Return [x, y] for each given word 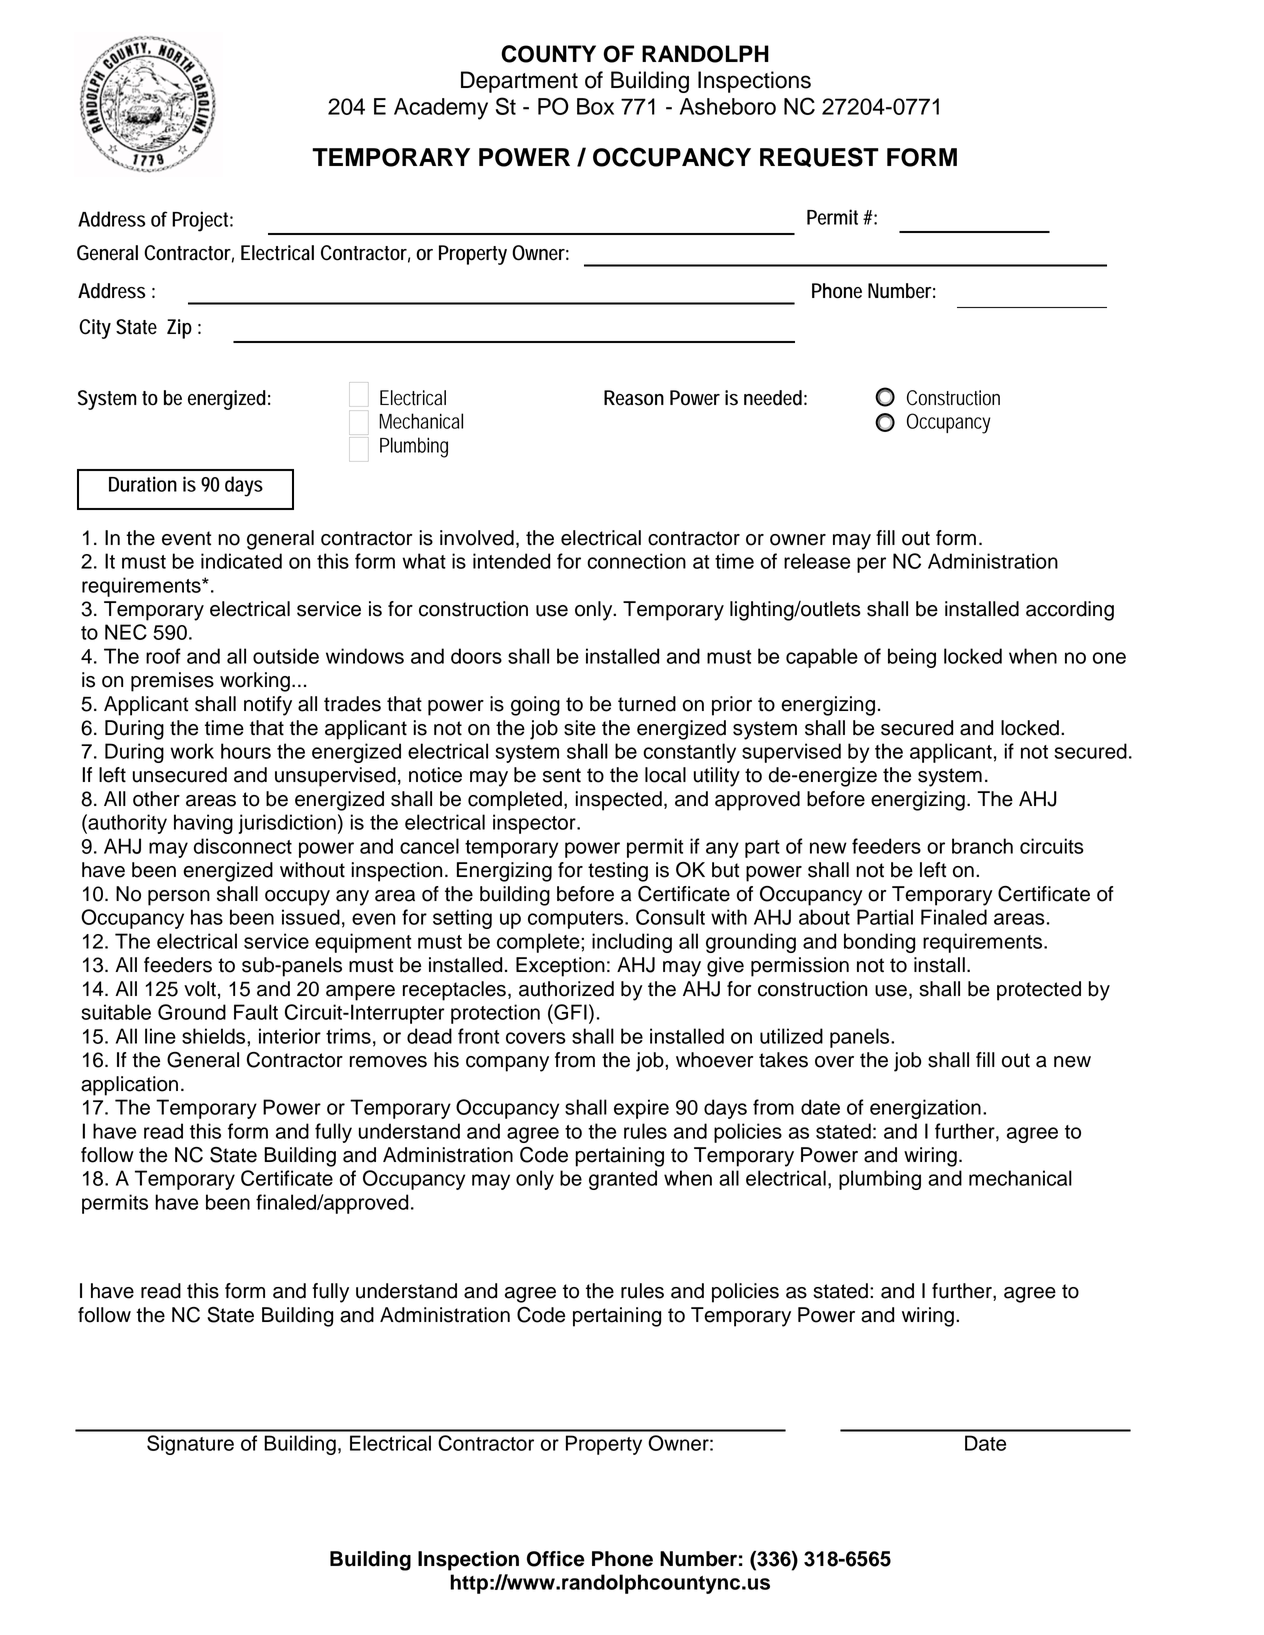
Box [595, 106]
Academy [441, 109]
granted [623, 1180]
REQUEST [819, 157]
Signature [190, 1445]
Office [556, 1559]
